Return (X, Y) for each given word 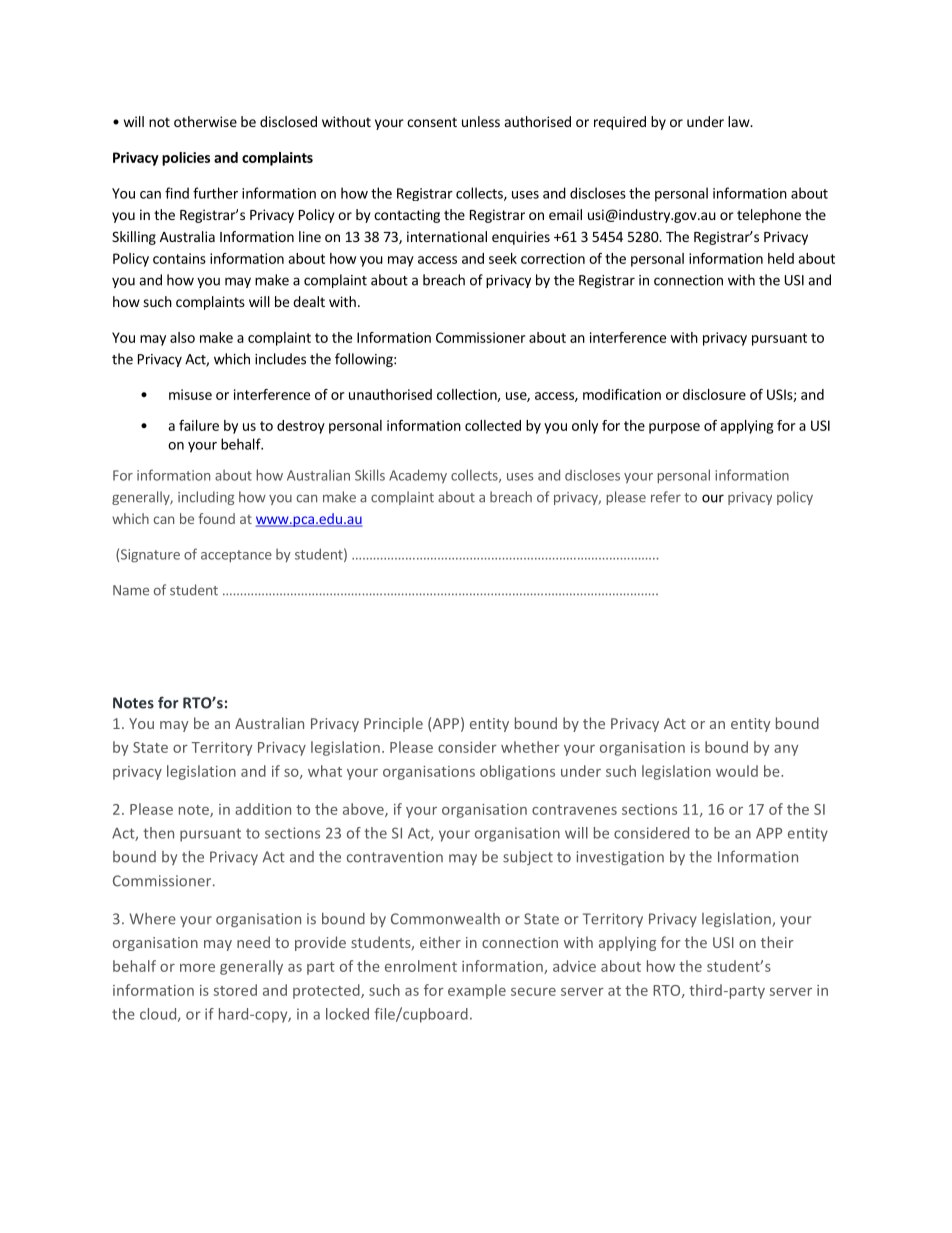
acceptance (236, 556)
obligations (517, 772)
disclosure (714, 394)
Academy (418, 476)
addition (263, 809)
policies (186, 159)
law (740, 121)
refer (666, 497)
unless (481, 121)
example (477, 991)
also (182, 337)
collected (493, 425)
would (737, 771)
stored (235, 990)
